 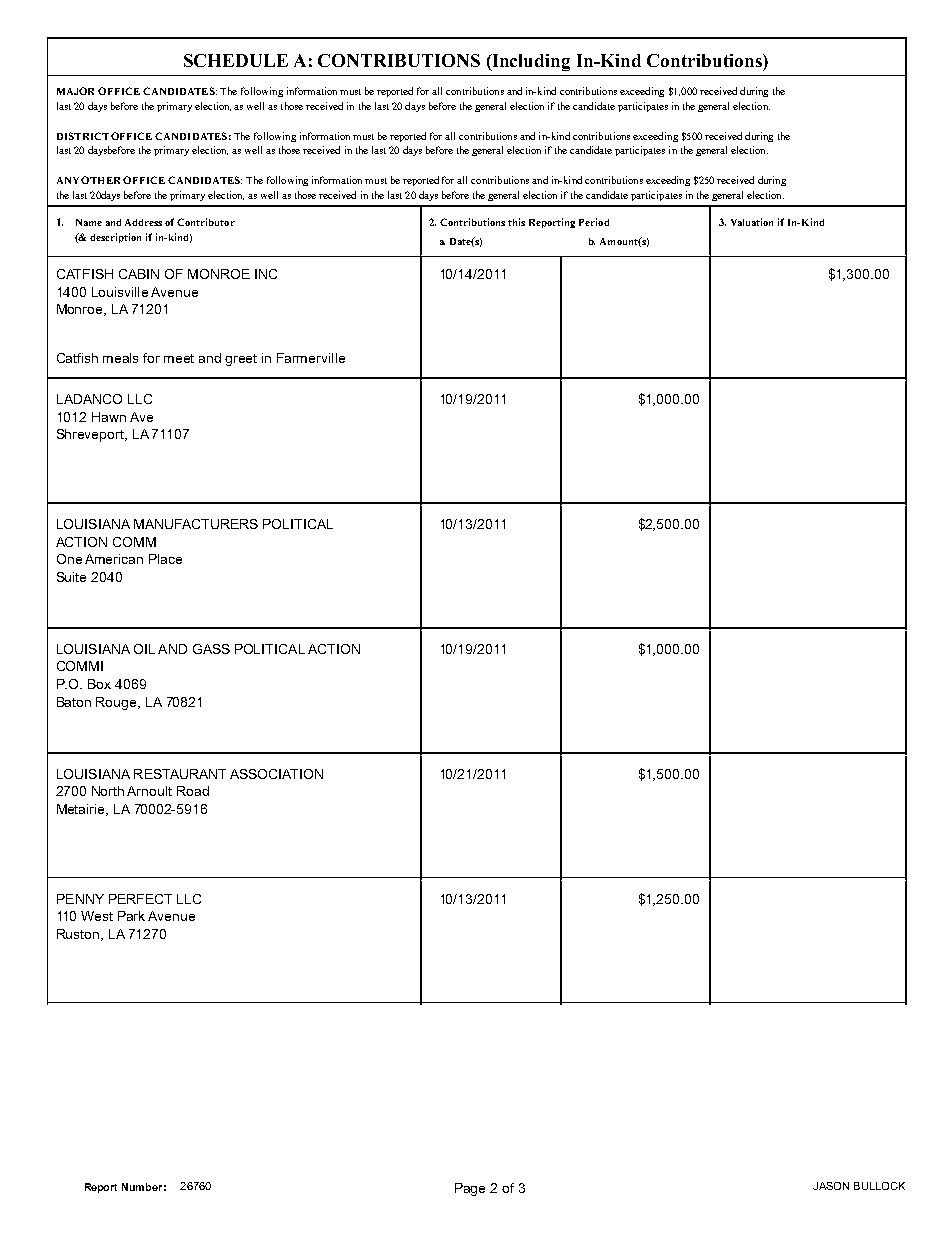 I want to click on Place, so click(x=165, y=559).
